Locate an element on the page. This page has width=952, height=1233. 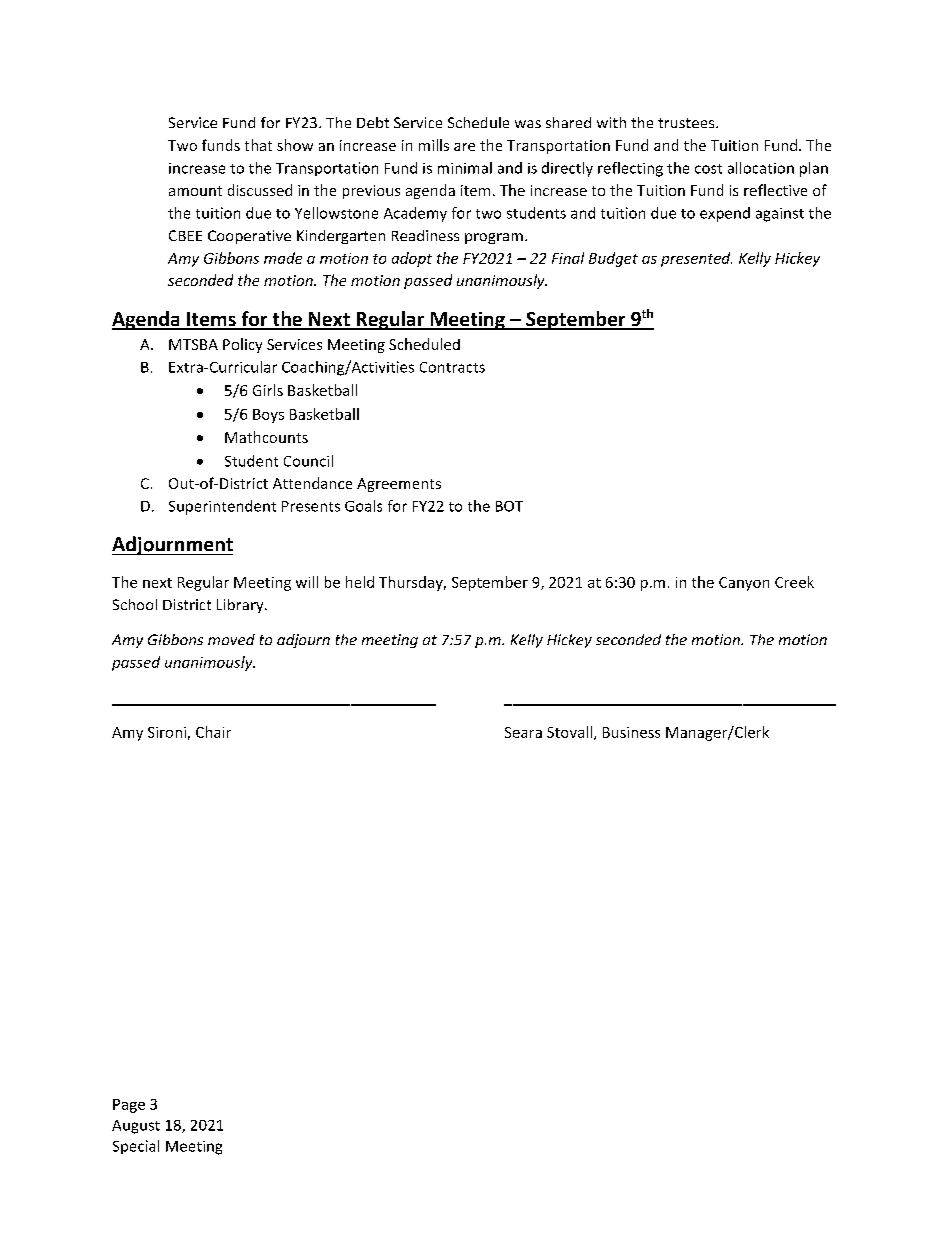
presented is located at coordinates (696, 259).
